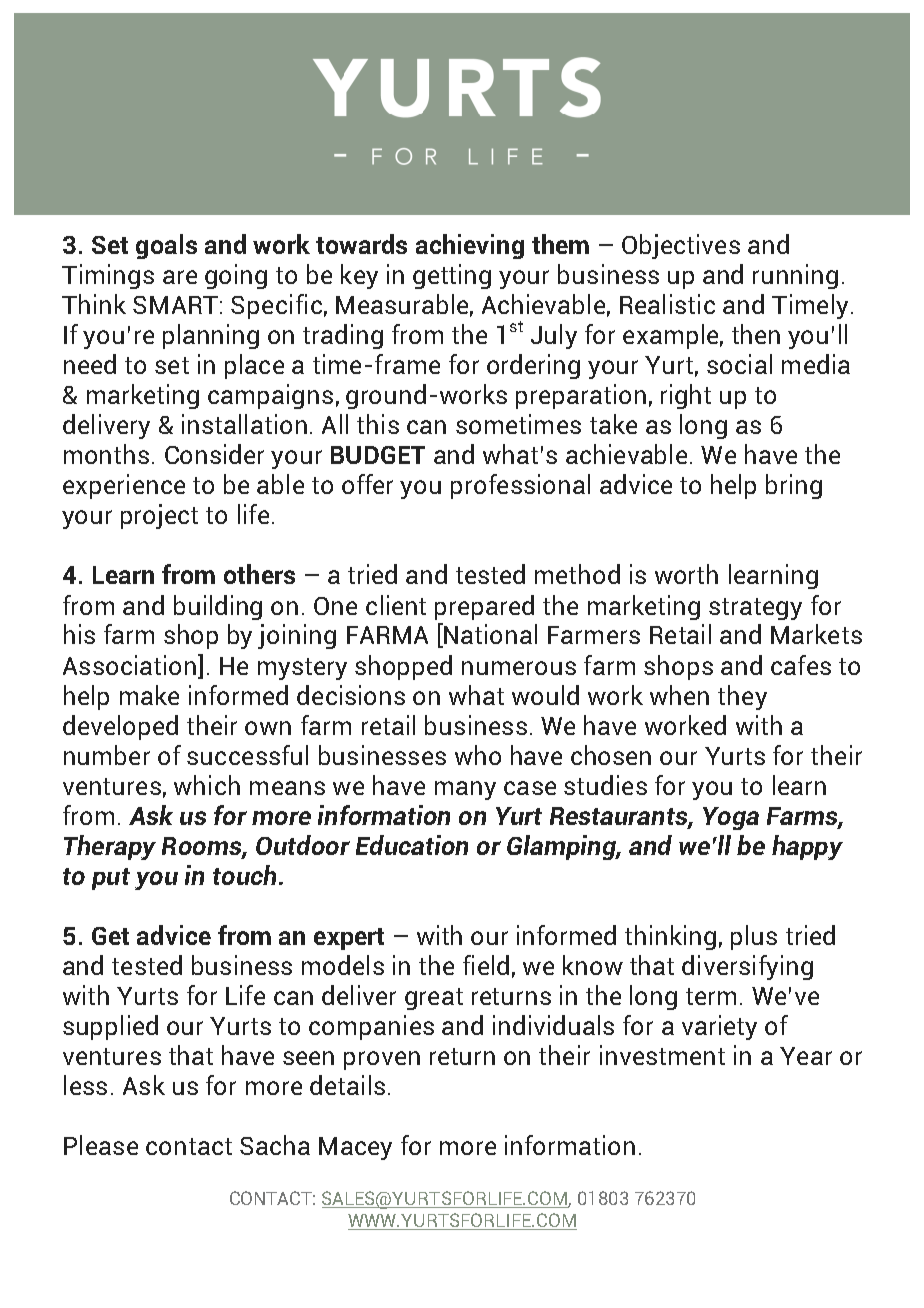  I want to click on goals, so click(166, 246).
